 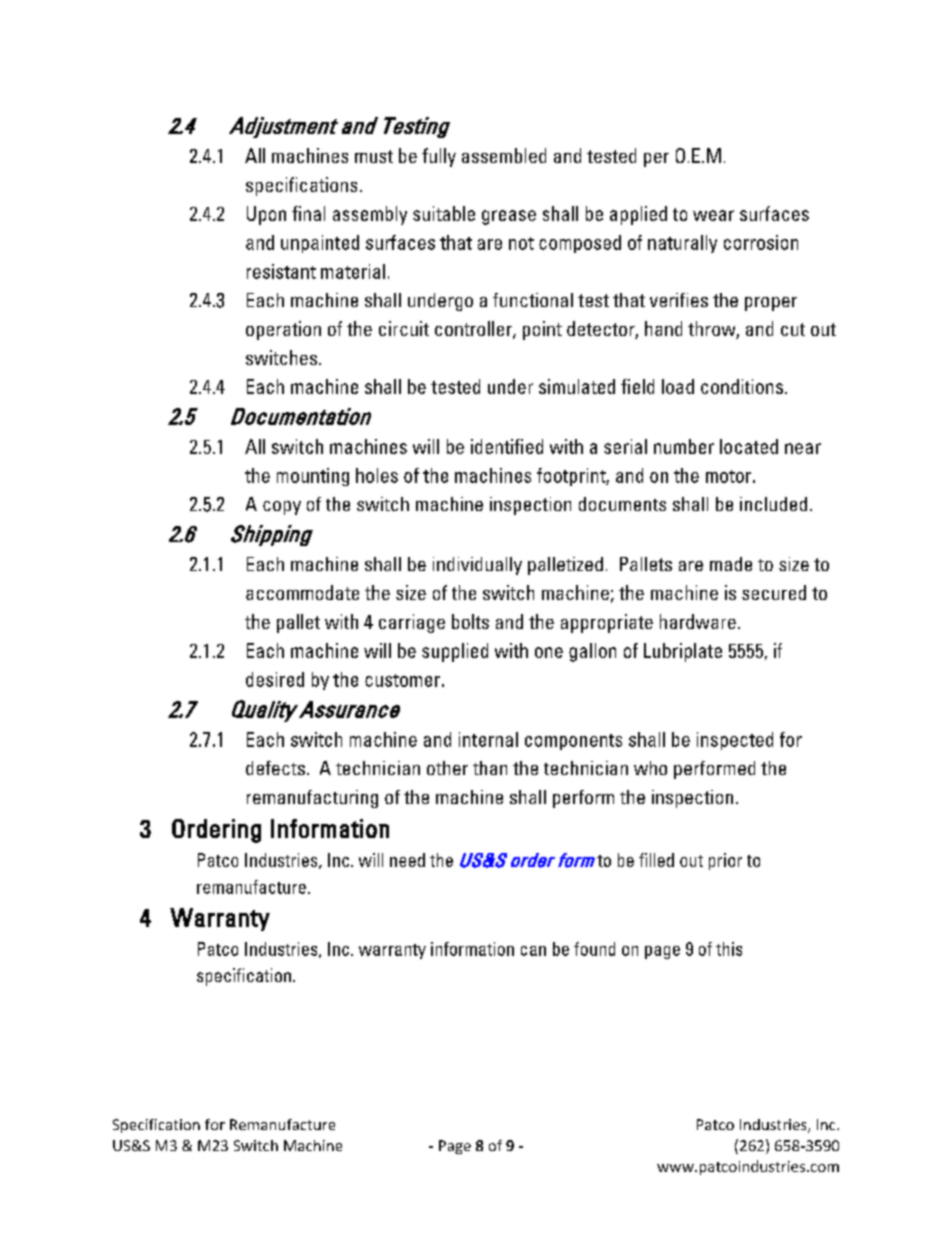 What do you see at coordinates (731, 564) in the screenshot?
I see `made` at bounding box center [731, 564].
